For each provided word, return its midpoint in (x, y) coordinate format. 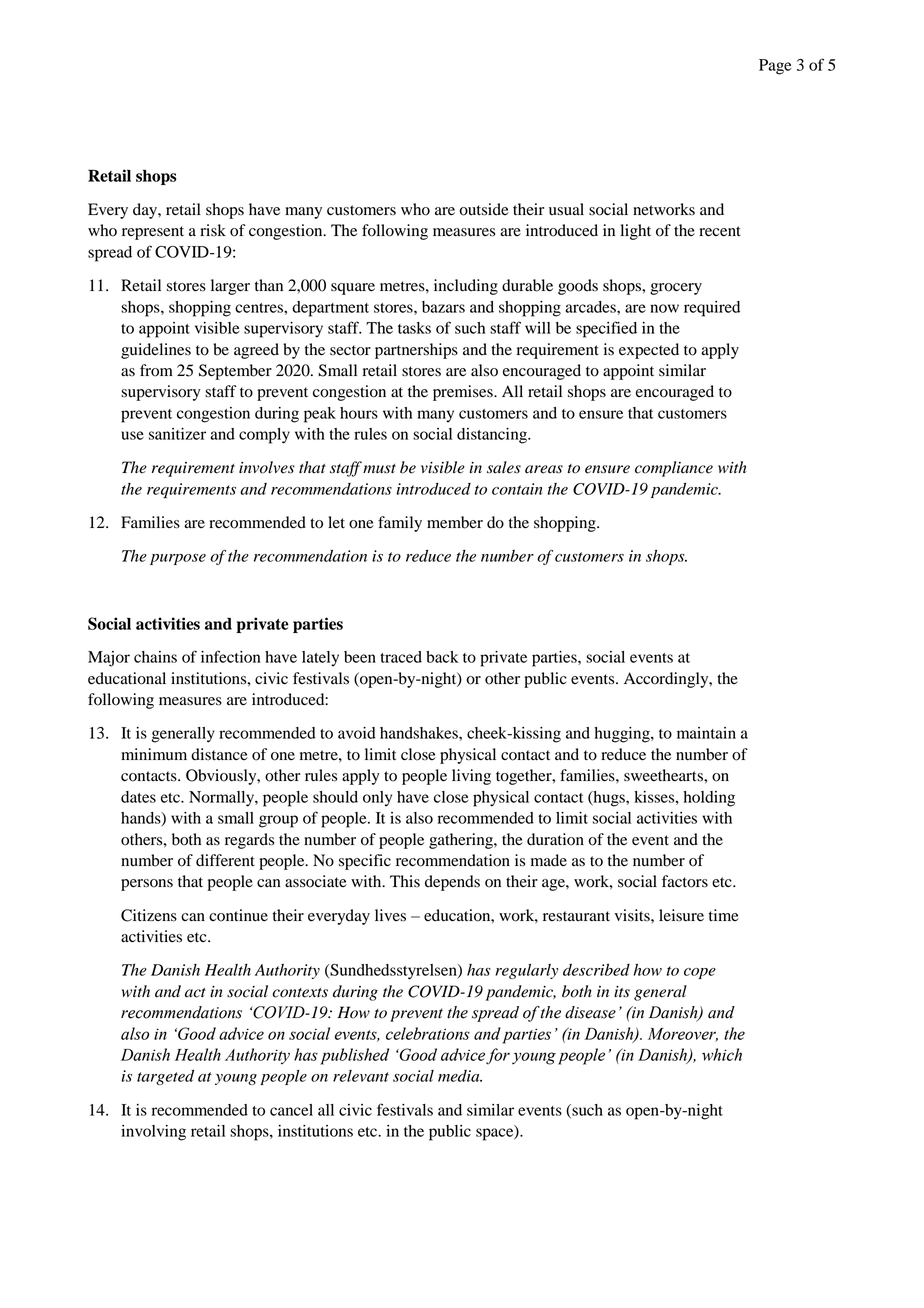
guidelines (156, 351)
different (225, 860)
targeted (165, 1077)
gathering (462, 841)
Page (775, 67)
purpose (178, 559)
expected (649, 351)
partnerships (416, 351)
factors (685, 881)
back (442, 657)
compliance (674, 469)
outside (484, 209)
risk (213, 230)
